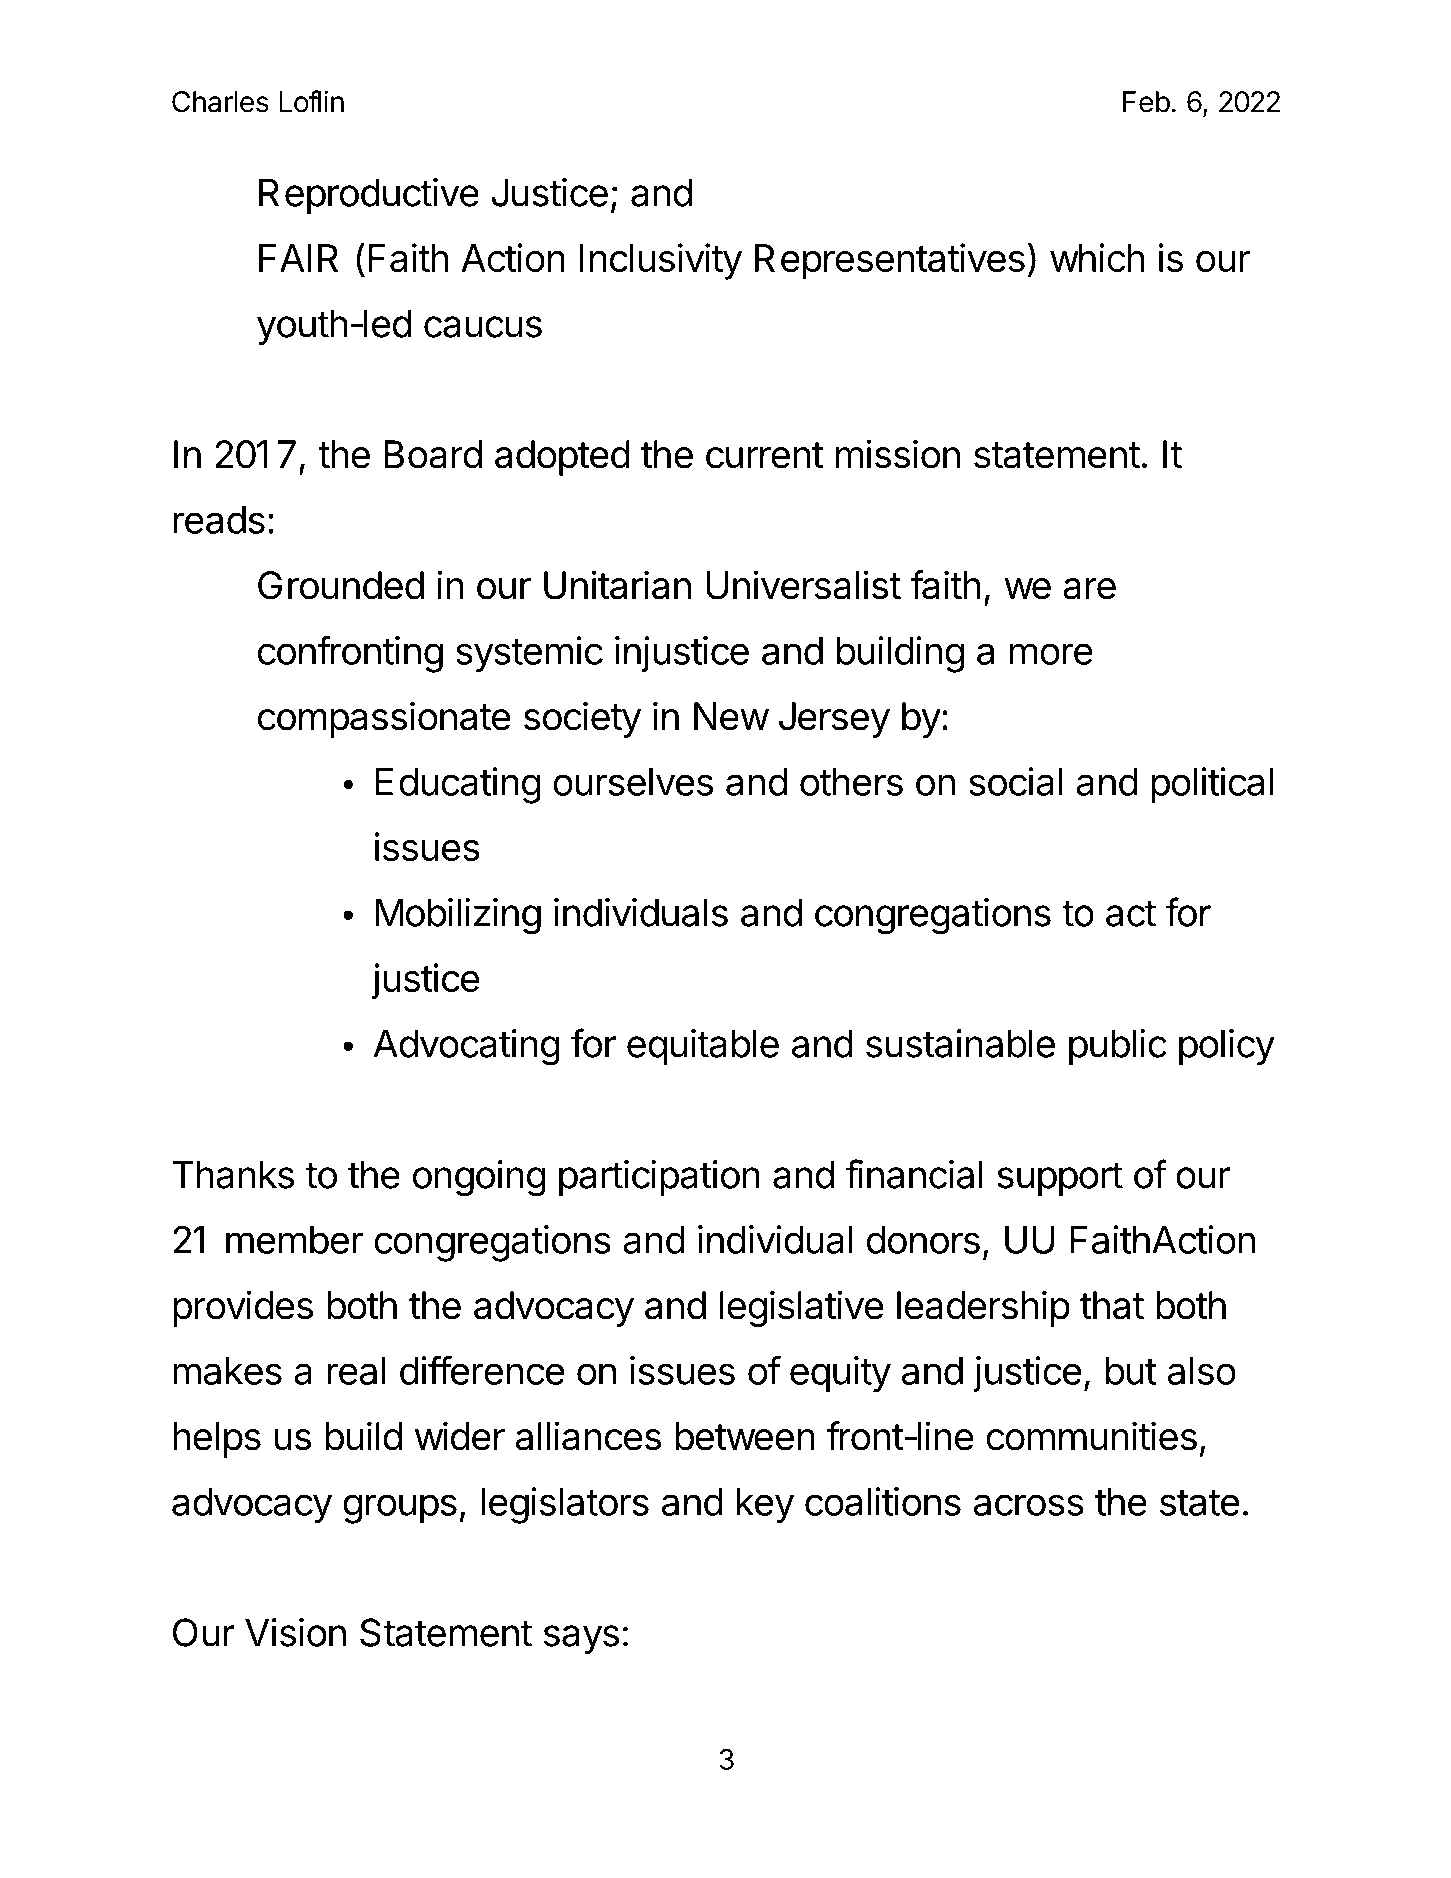 This screenshot has width=1451, height=1878. What do you see at coordinates (1051, 654) in the screenshot?
I see `more` at bounding box center [1051, 654].
